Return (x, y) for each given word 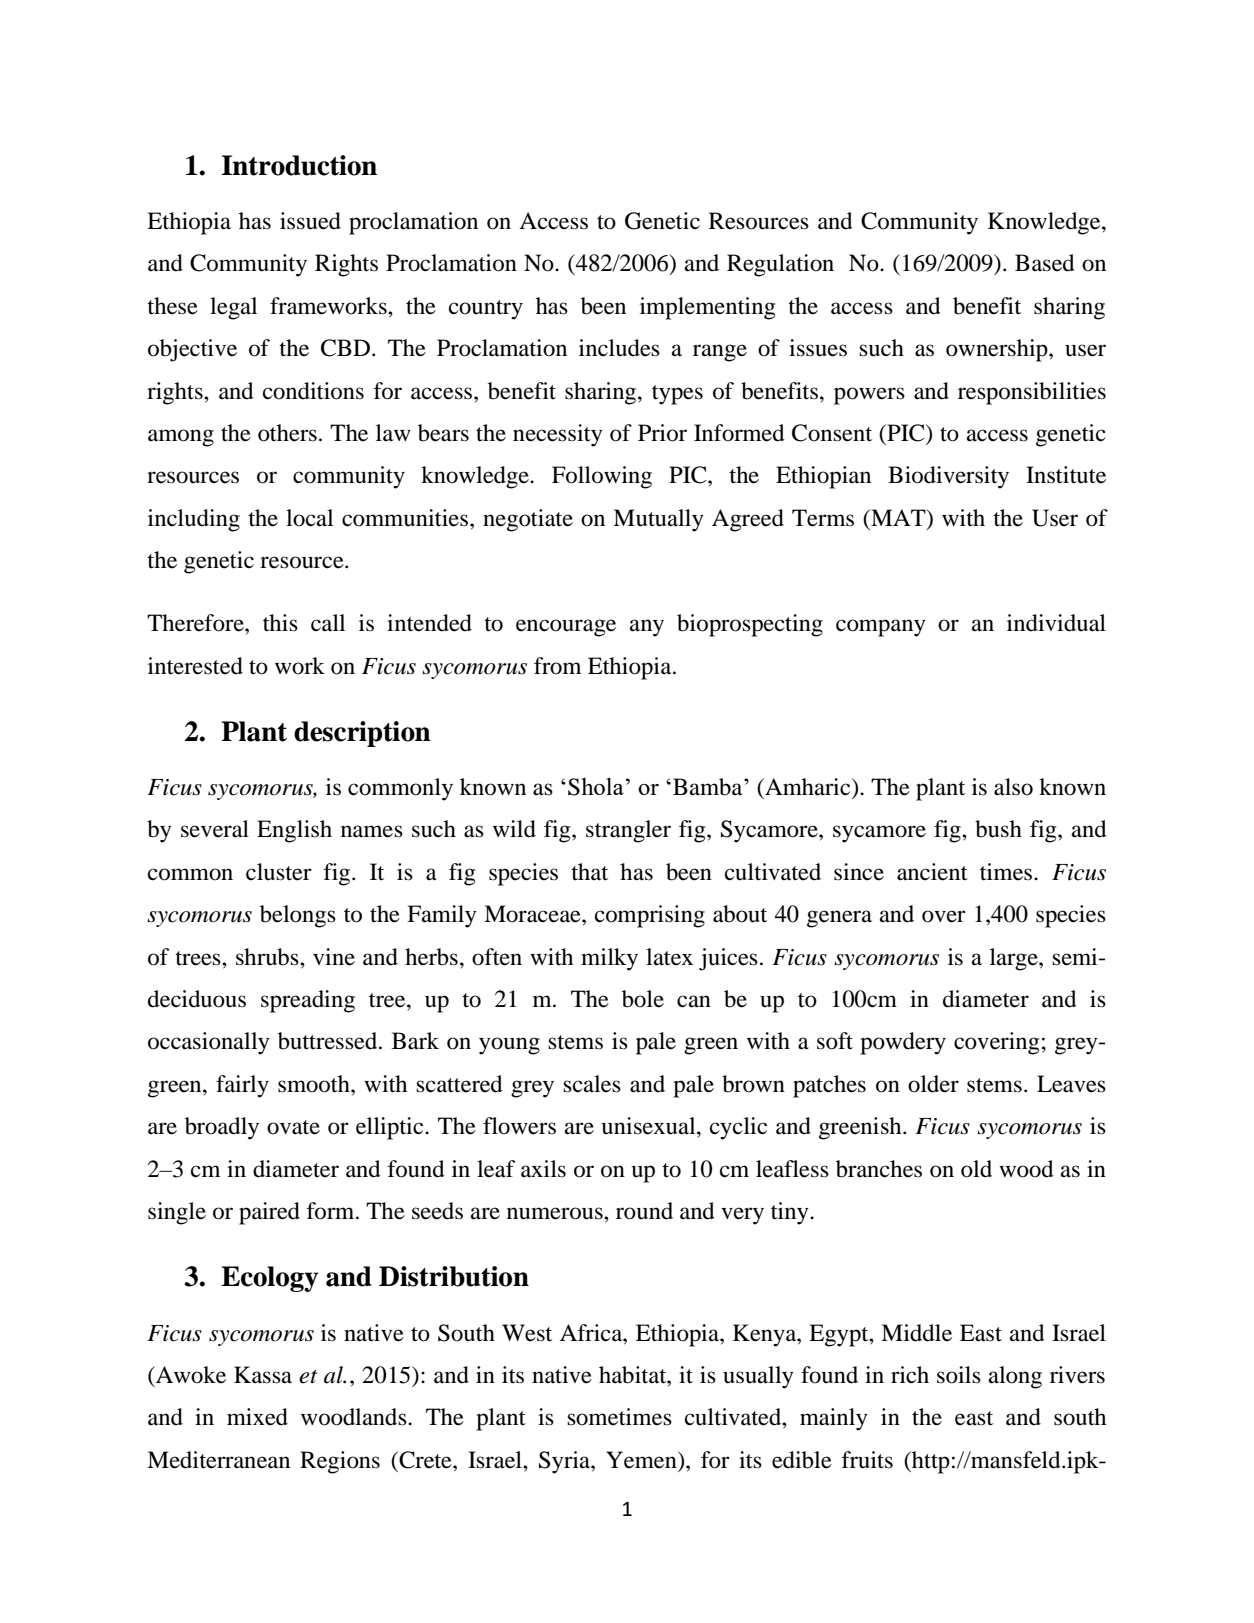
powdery (903, 1043)
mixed (257, 1417)
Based (1045, 263)
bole (643, 999)
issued (310, 221)
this (280, 623)
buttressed (329, 1041)
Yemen (642, 1460)
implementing (707, 308)
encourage (566, 628)
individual (1056, 623)
